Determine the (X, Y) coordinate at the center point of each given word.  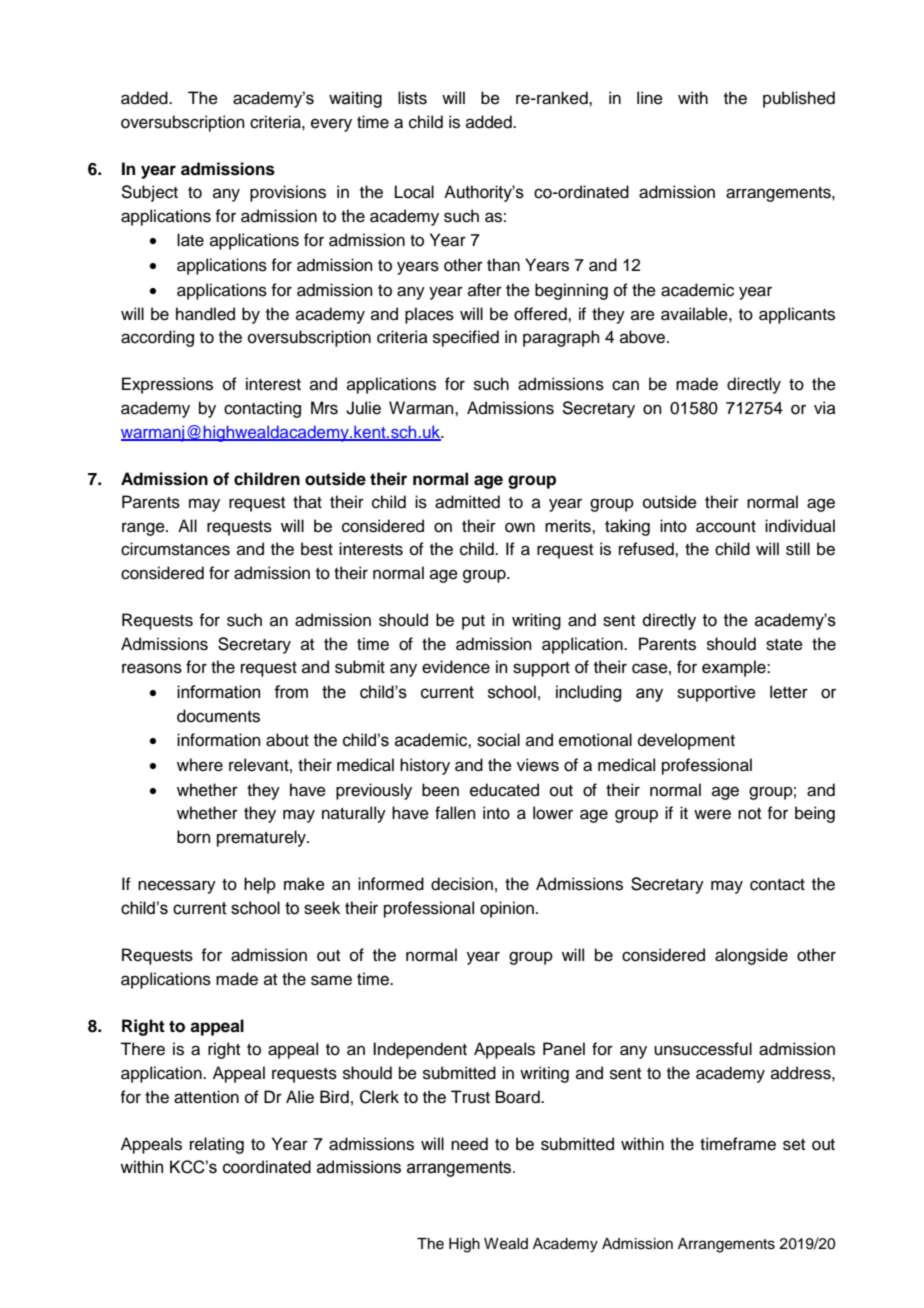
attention (206, 1097)
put (473, 622)
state (784, 645)
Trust (470, 1097)
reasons (152, 668)
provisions (288, 193)
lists (412, 98)
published (799, 99)
